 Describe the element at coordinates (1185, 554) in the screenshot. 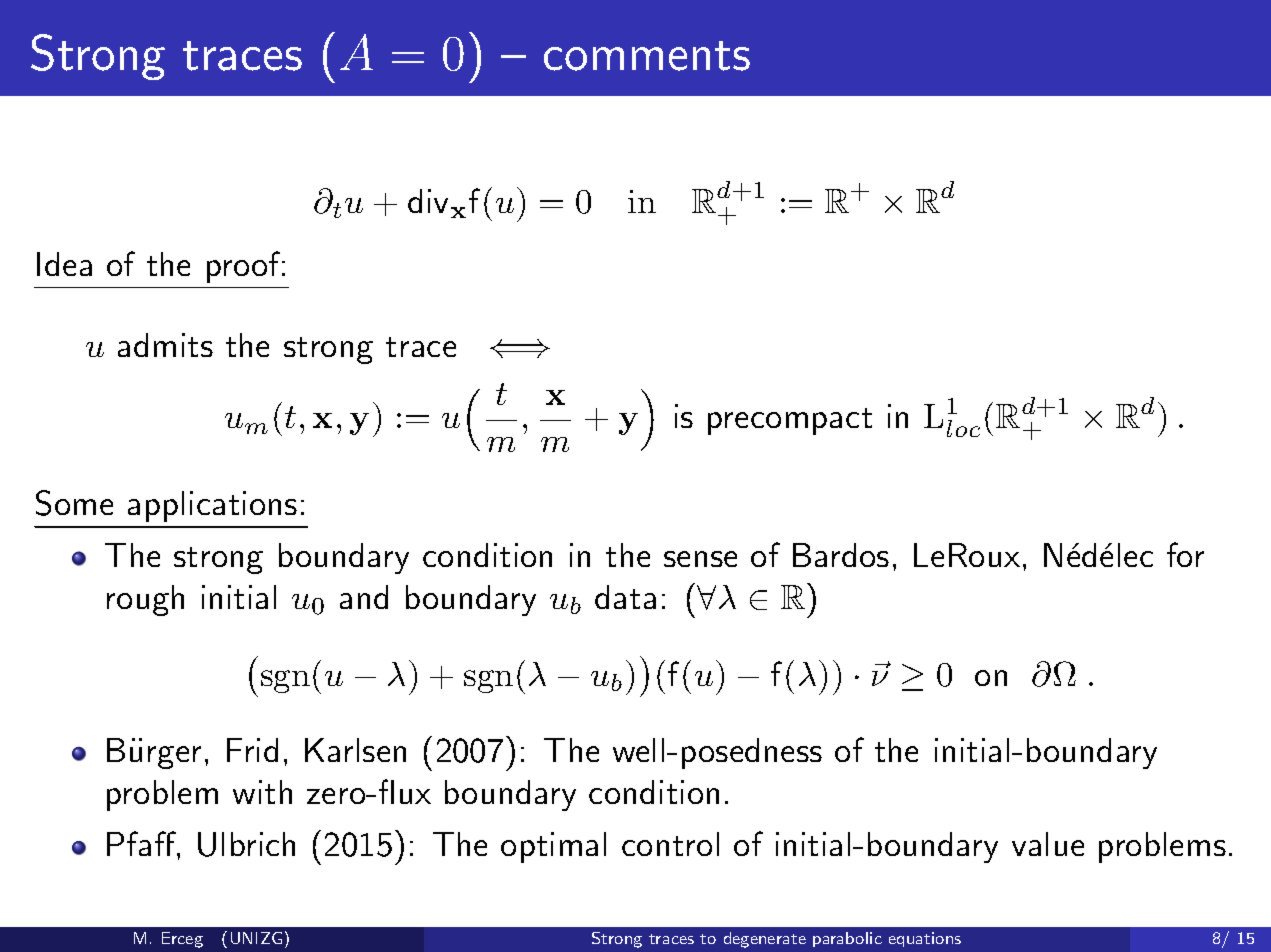

I see `for` at that location.
